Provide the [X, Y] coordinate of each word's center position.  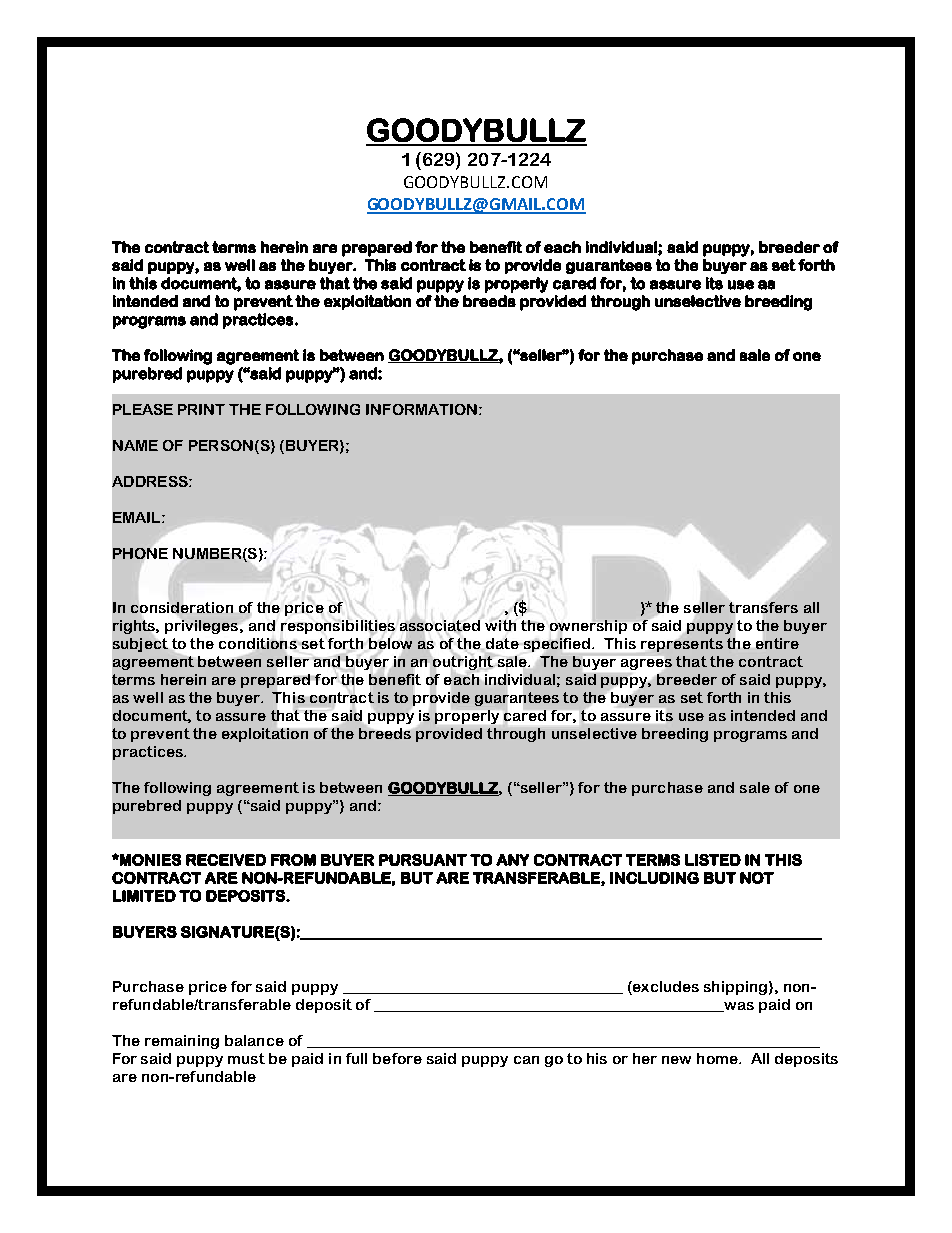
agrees [646, 664]
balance [254, 1040]
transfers [763, 607]
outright [463, 662]
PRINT [201, 409]
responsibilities [338, 627]
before [397, 1058]
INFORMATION [421, 409]
